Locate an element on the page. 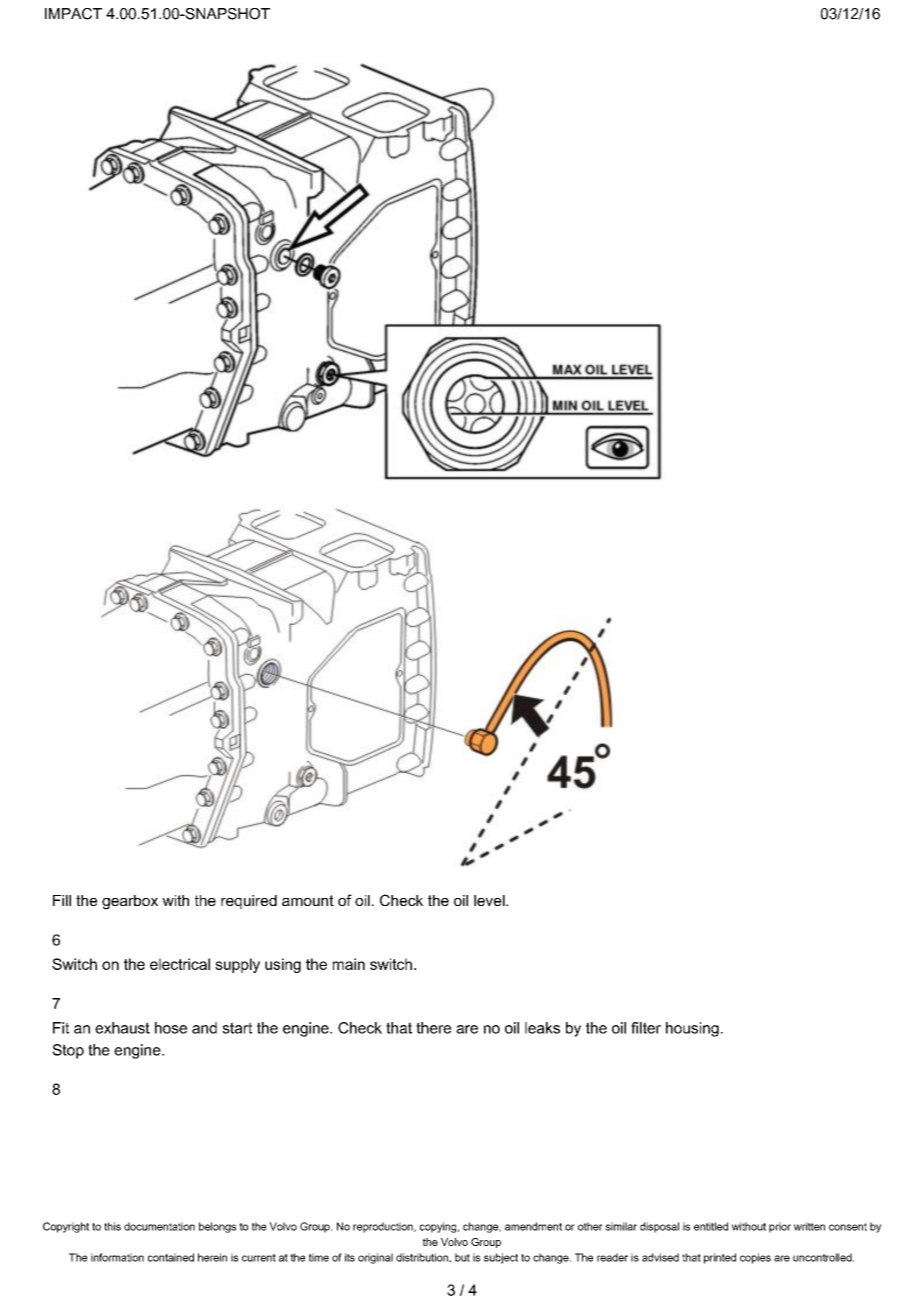  leaks is located at coordinates (542, 1028).
